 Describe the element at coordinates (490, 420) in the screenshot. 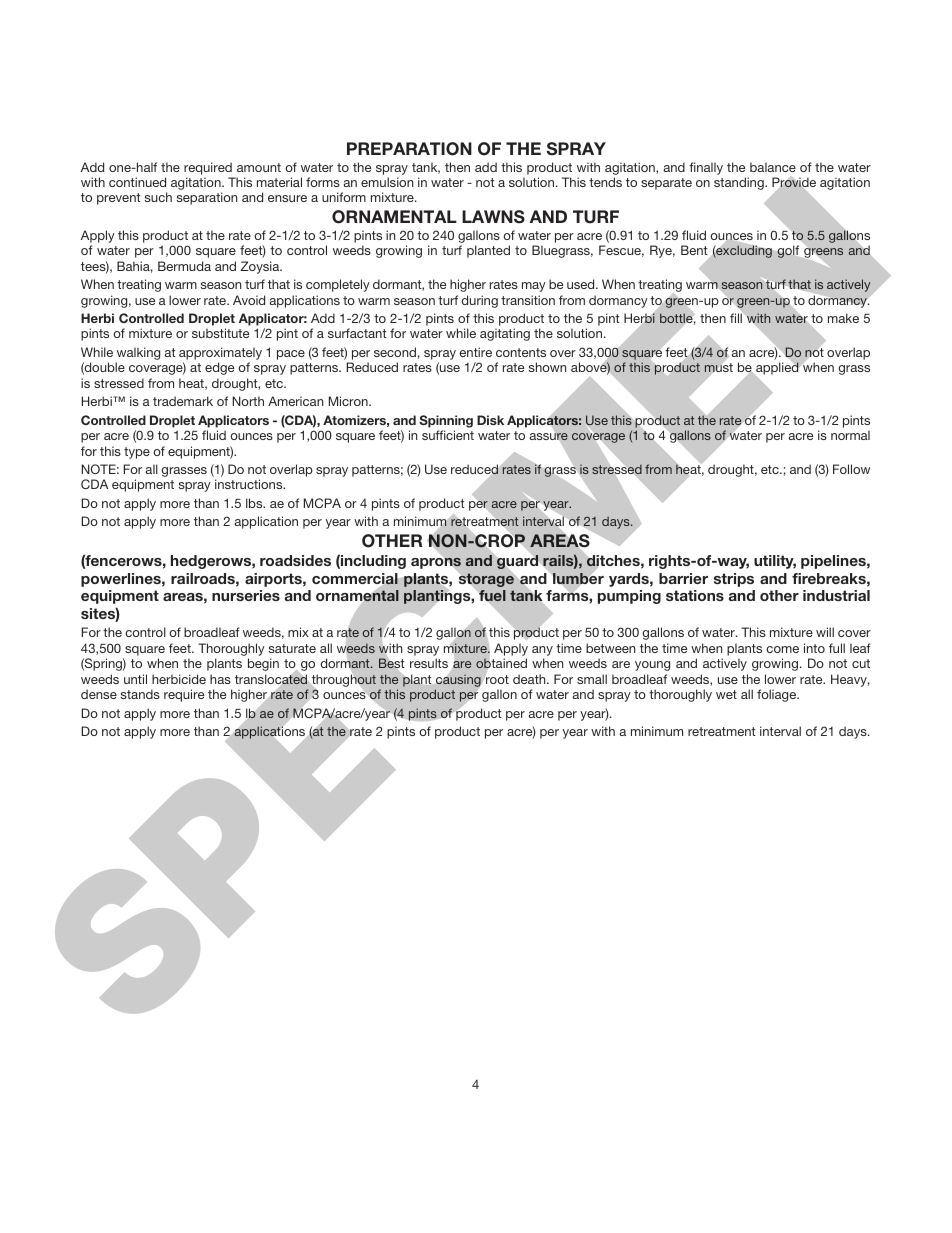

I see `Disk` at that location.
